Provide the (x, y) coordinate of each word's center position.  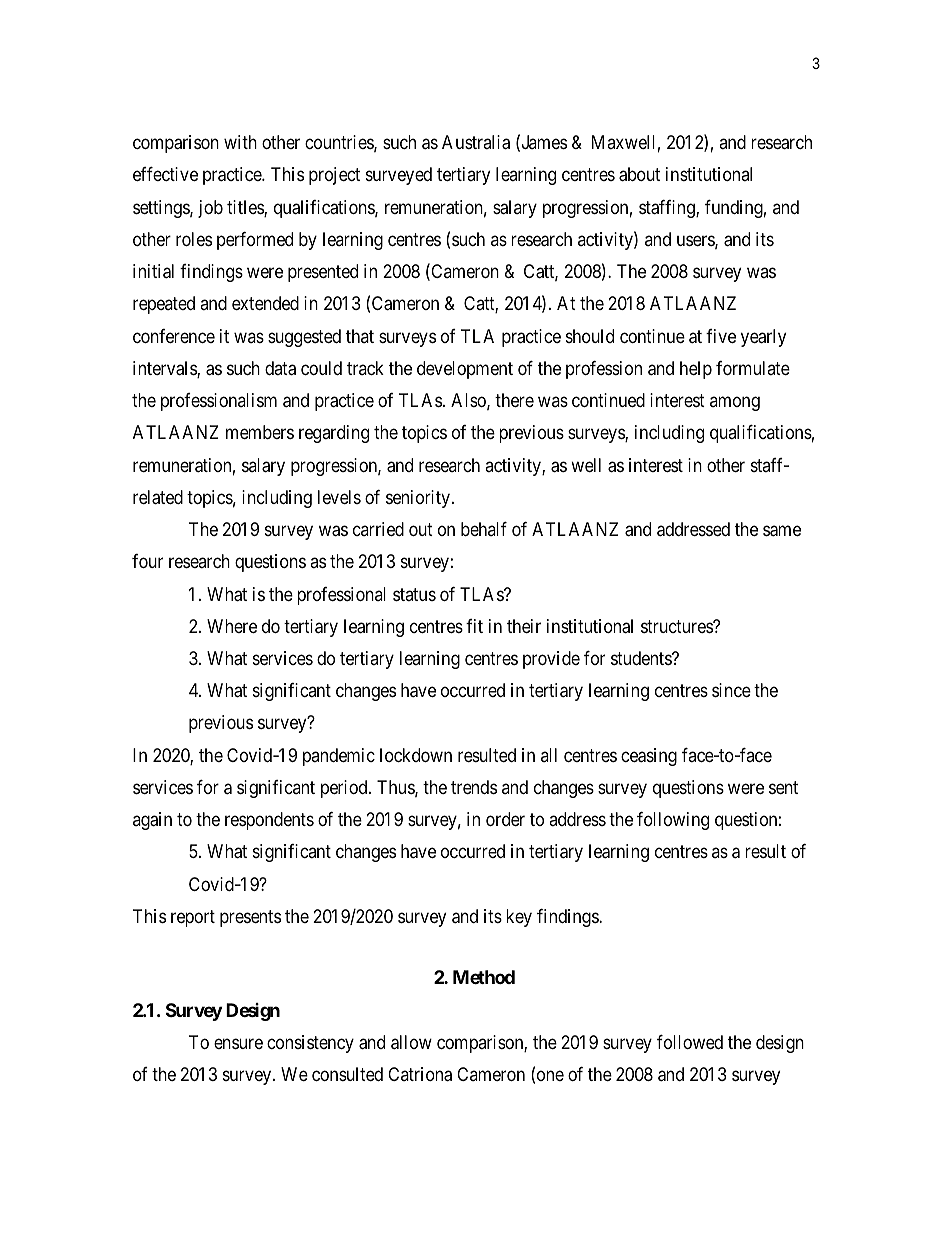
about (639, 174)
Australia (476, 142)
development (465, 370)
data (280, 368)
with (240, 142)
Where (232, 626)
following (673, 821)
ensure (238, 1043)
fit (474, 626)
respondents (269, 821)
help (696, 370)
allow (411, 1042)
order (505, 819)
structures (677, 626)
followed (690, 1042)
